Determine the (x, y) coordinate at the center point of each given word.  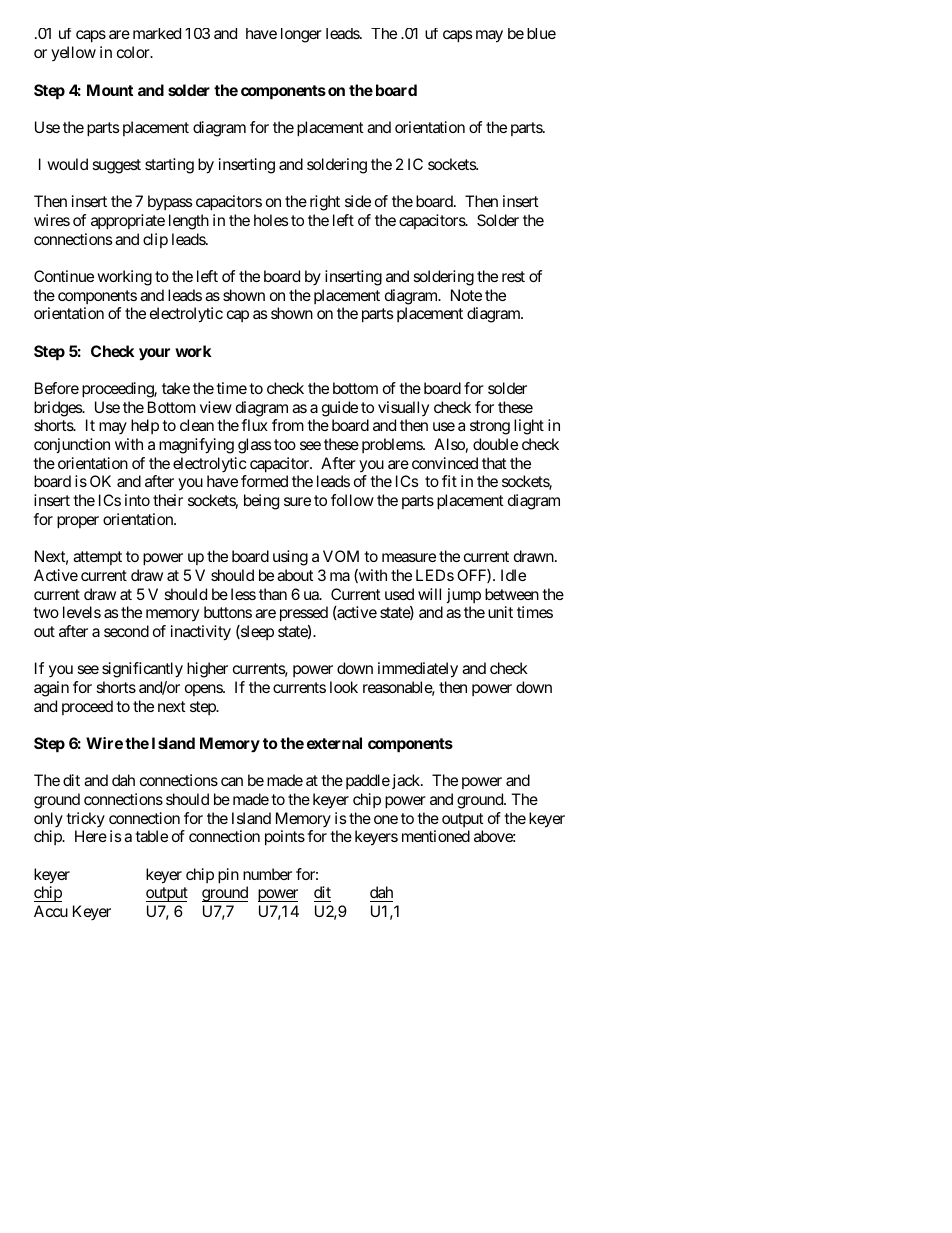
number (267, 874)
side (358, 201)
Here (91, 836)
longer (301, 35)
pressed (304, 614)
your (154, 354)
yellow (73, 53)
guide (340, 409)
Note (466, 295)
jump (463, 595)
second (126, 631)
